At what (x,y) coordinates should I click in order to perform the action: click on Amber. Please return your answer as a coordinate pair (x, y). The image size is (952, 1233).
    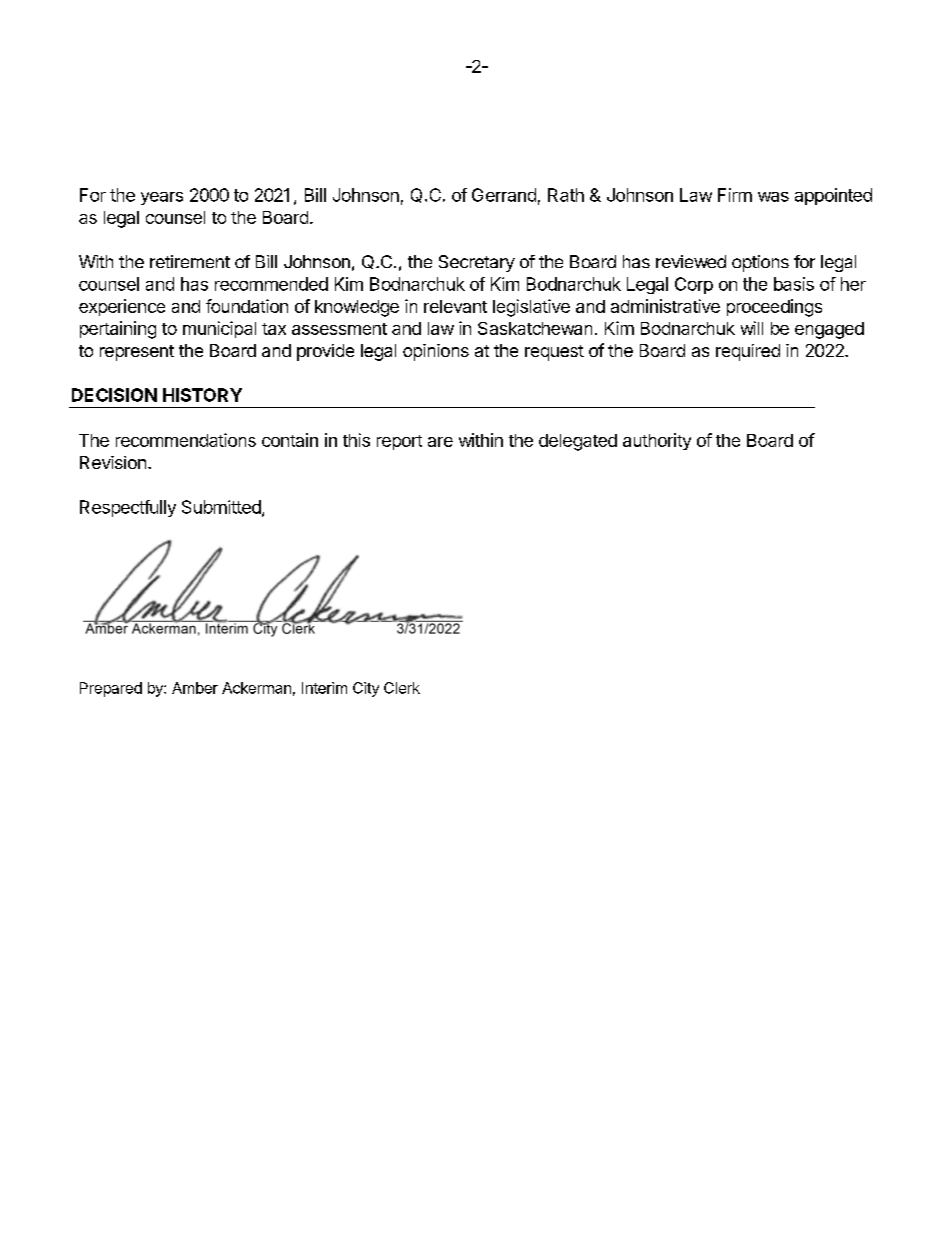
    Looking at the image, I should click on (195, 688).
